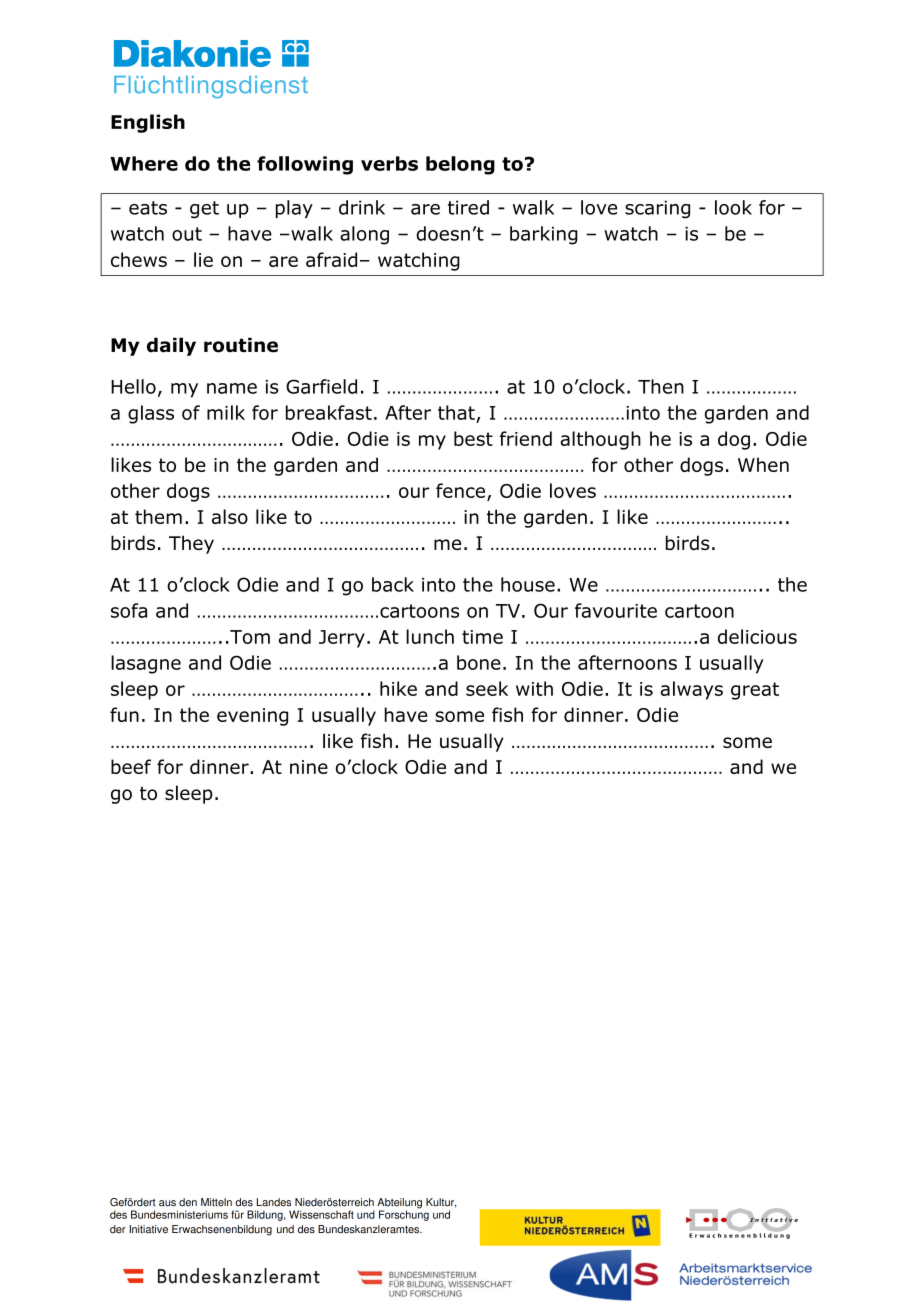  Describe the element at coordinates (167, 1203) in the screenshot. I see `aus` at that location.
